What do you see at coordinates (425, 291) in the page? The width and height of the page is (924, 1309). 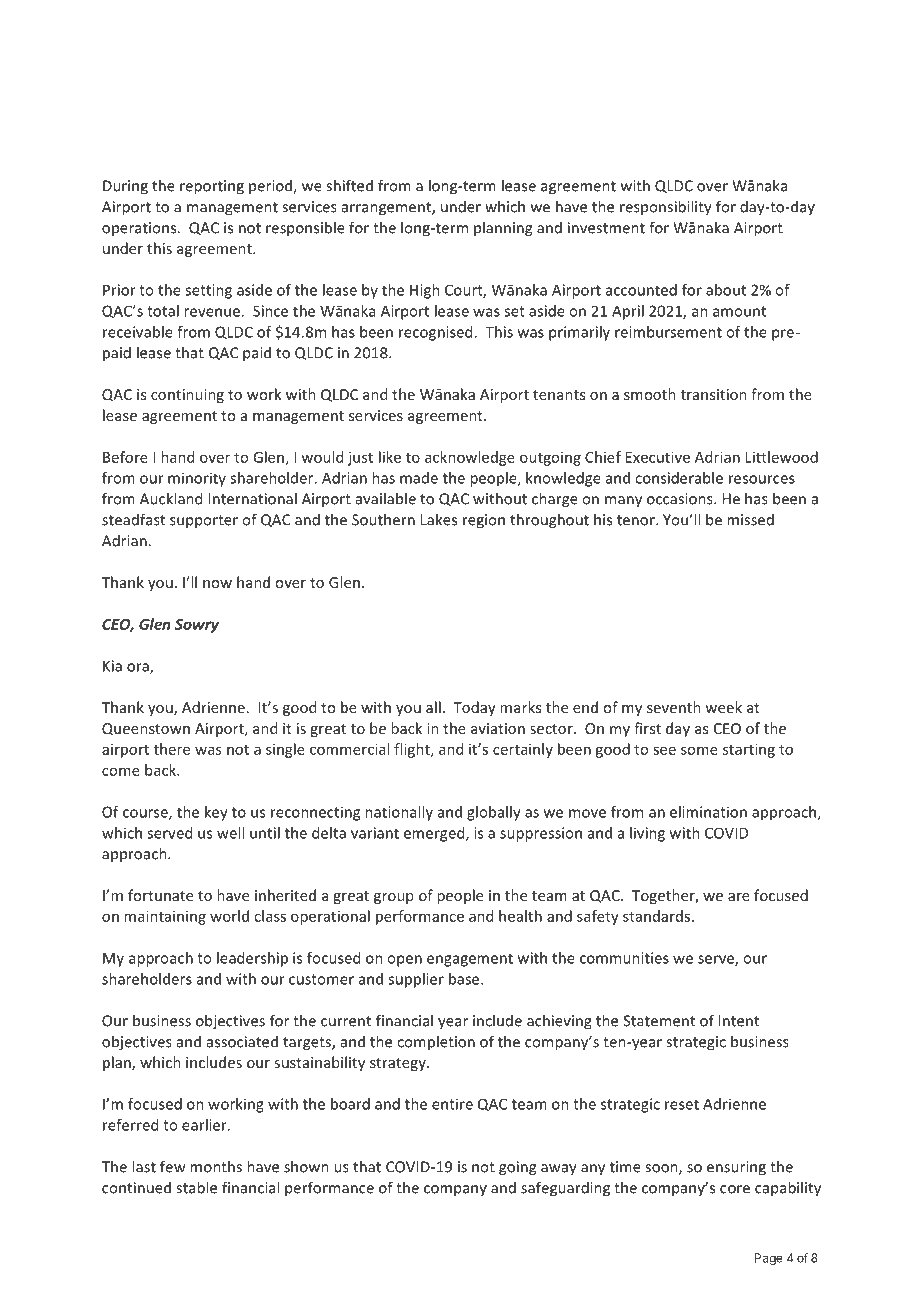 I see `High` at bounding box center [425, 291].
